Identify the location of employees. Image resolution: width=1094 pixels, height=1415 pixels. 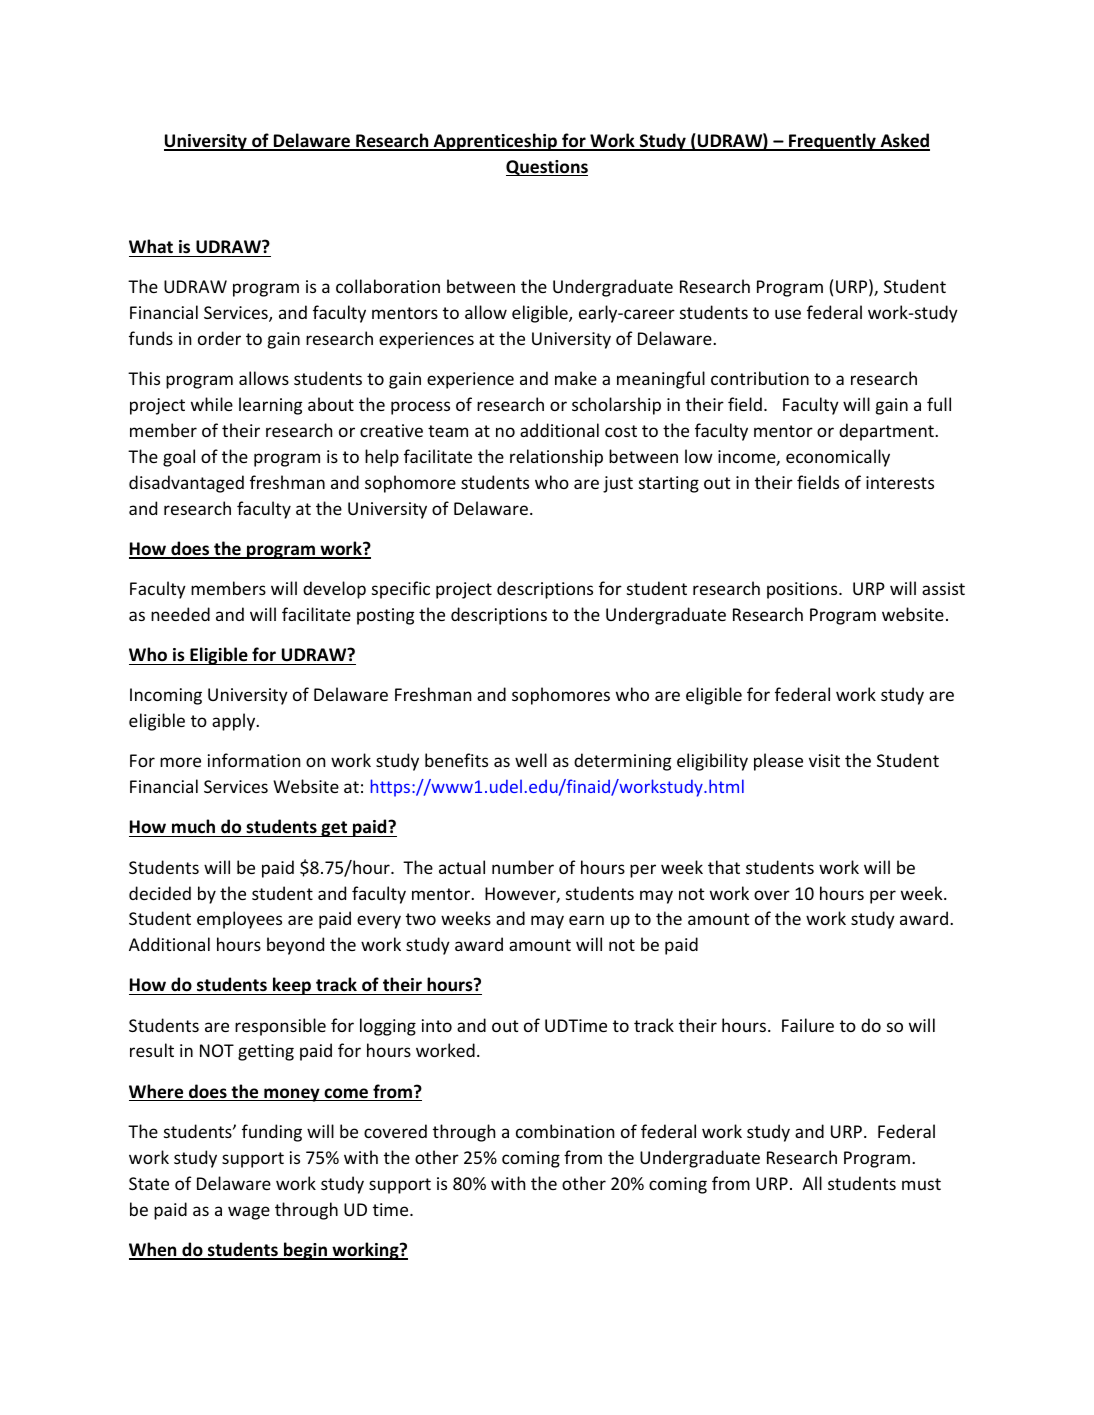
(239, 920).
